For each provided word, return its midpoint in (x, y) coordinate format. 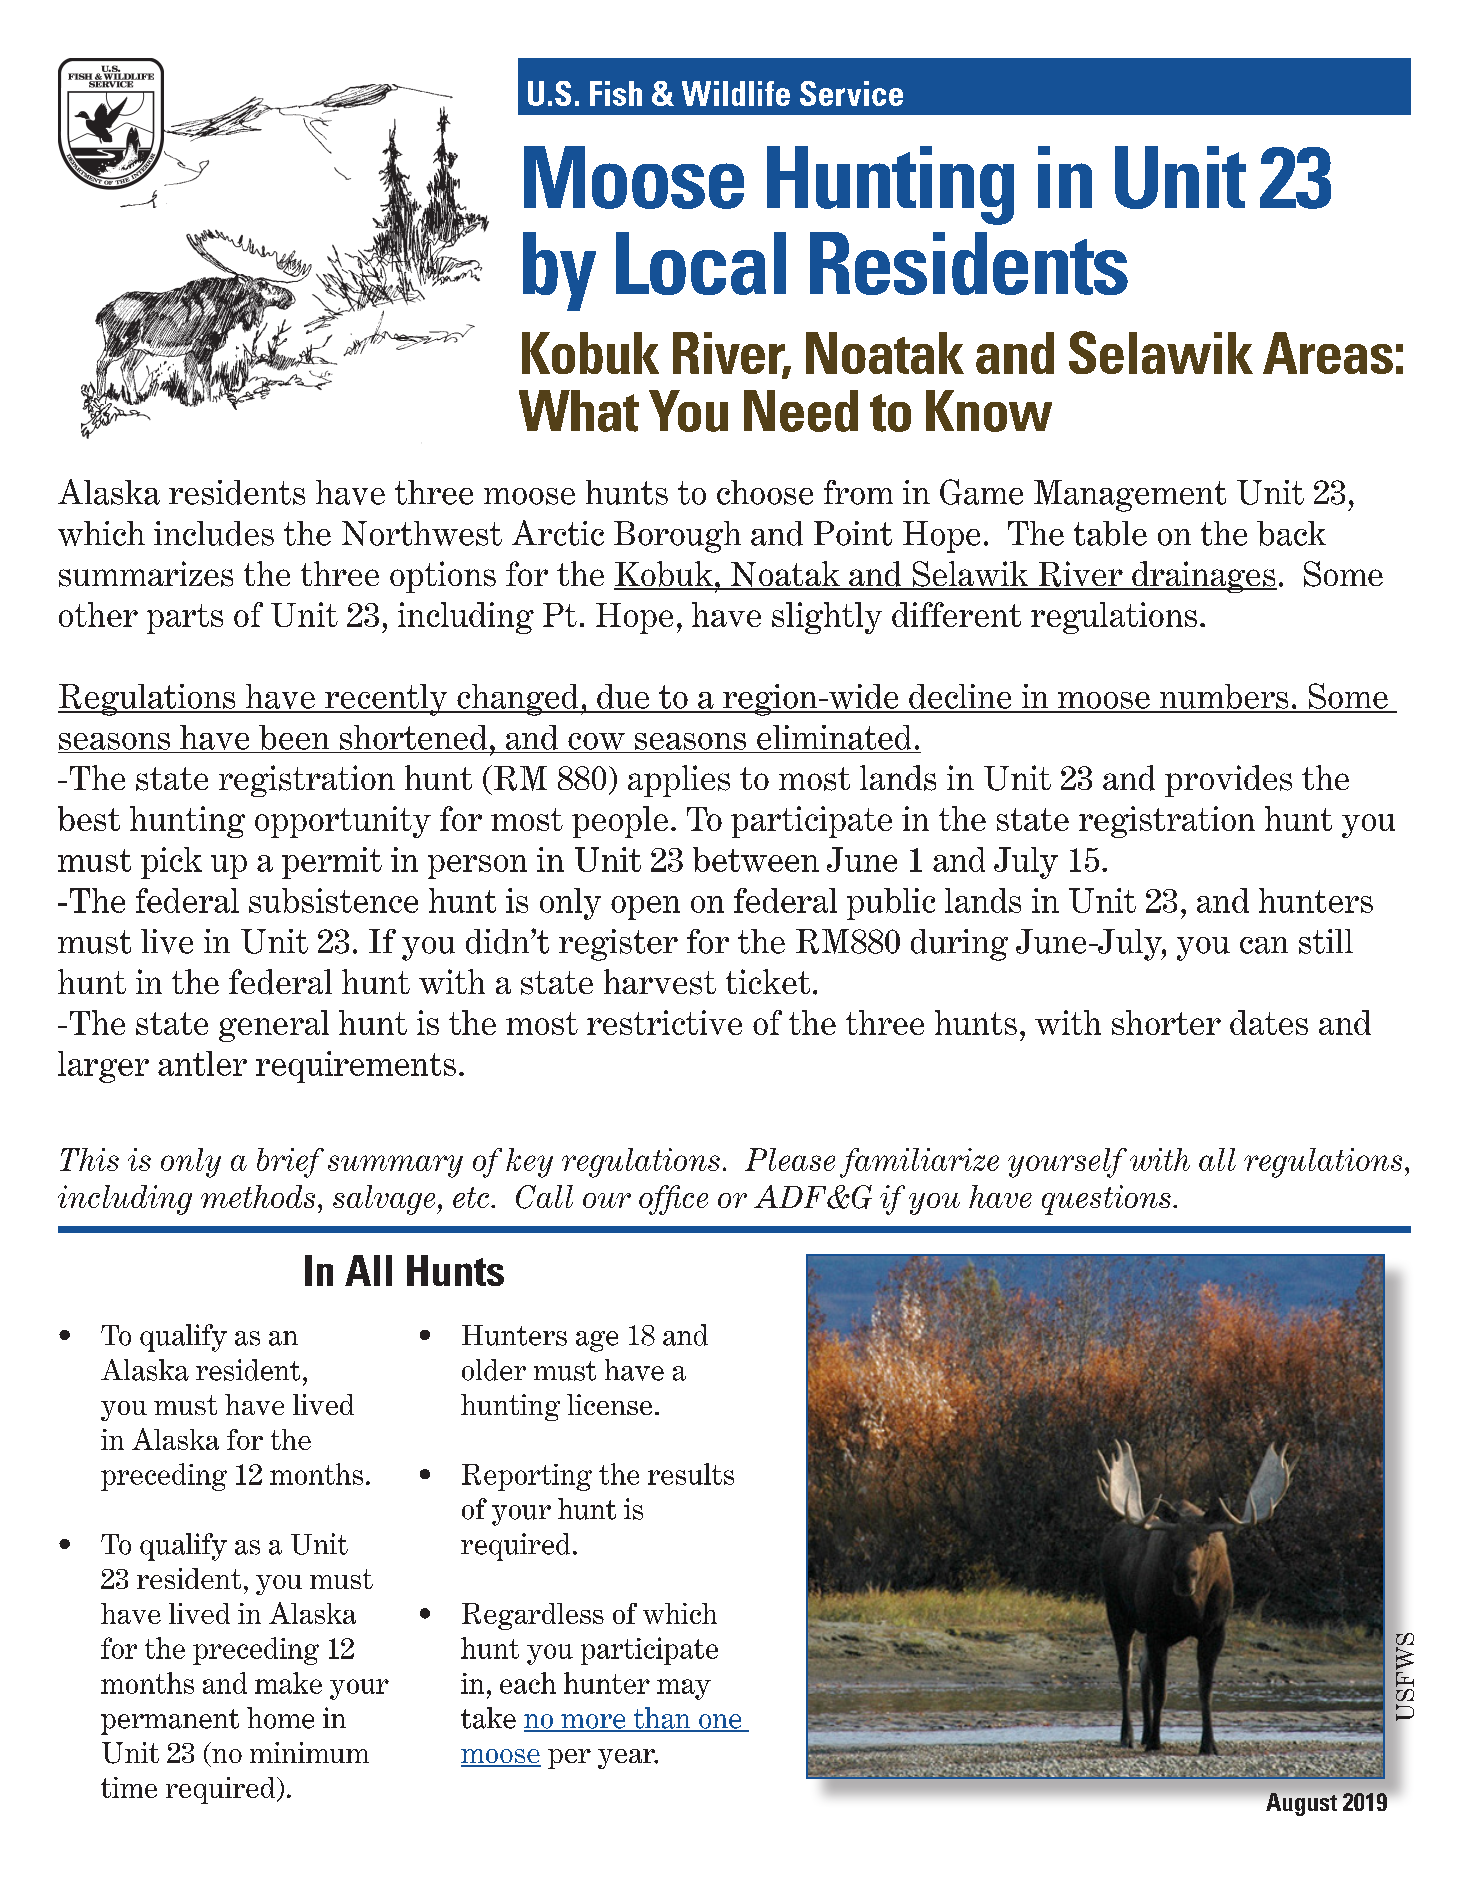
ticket (768, 981)
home (280, 1718)
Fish (616, 93)
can (1264, 945)
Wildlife (736, 93)
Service (851, 93)
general (274, 1026)
